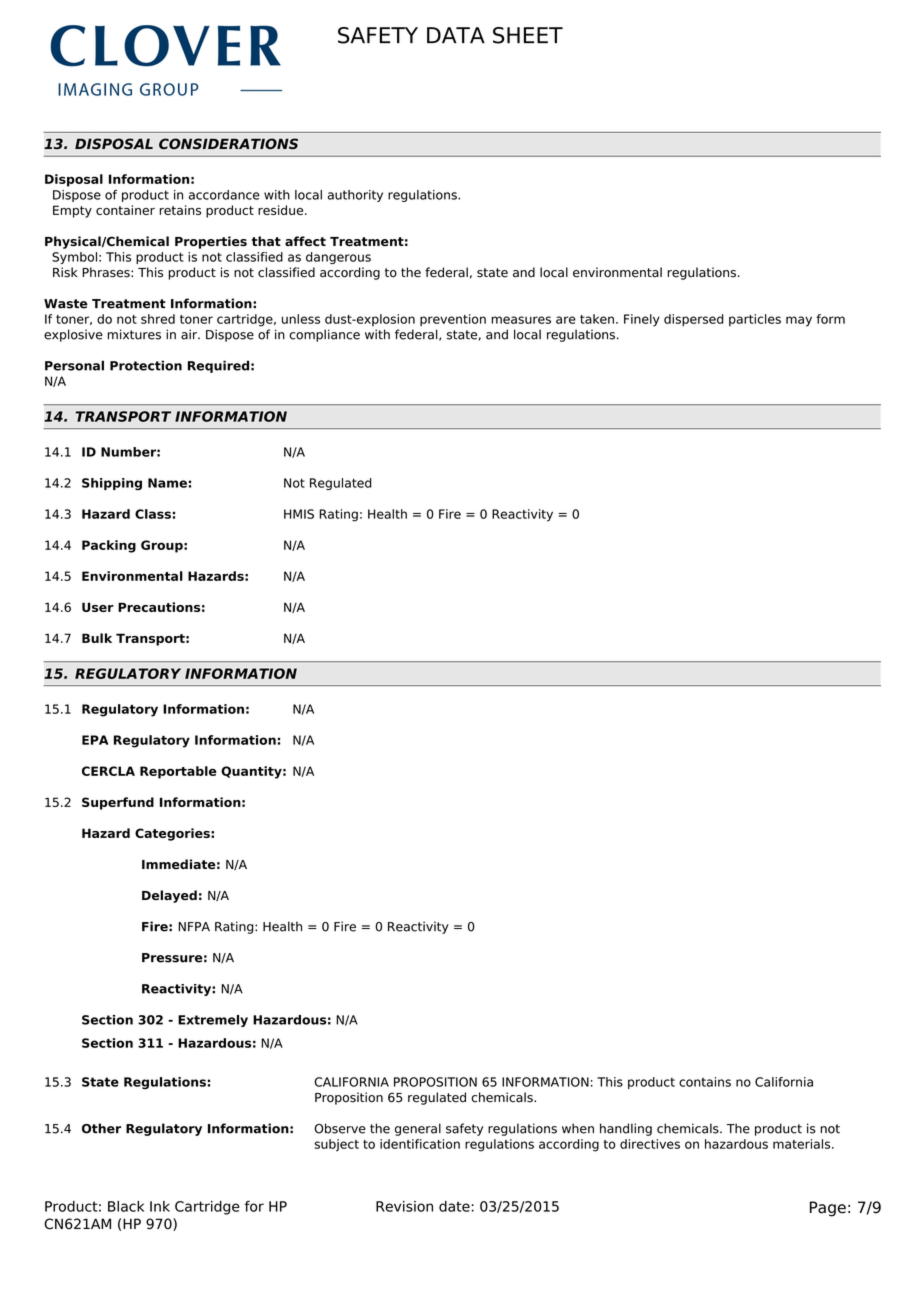 This page has height=1308, width=924. I want to click on DATA, so click(456, 35).
